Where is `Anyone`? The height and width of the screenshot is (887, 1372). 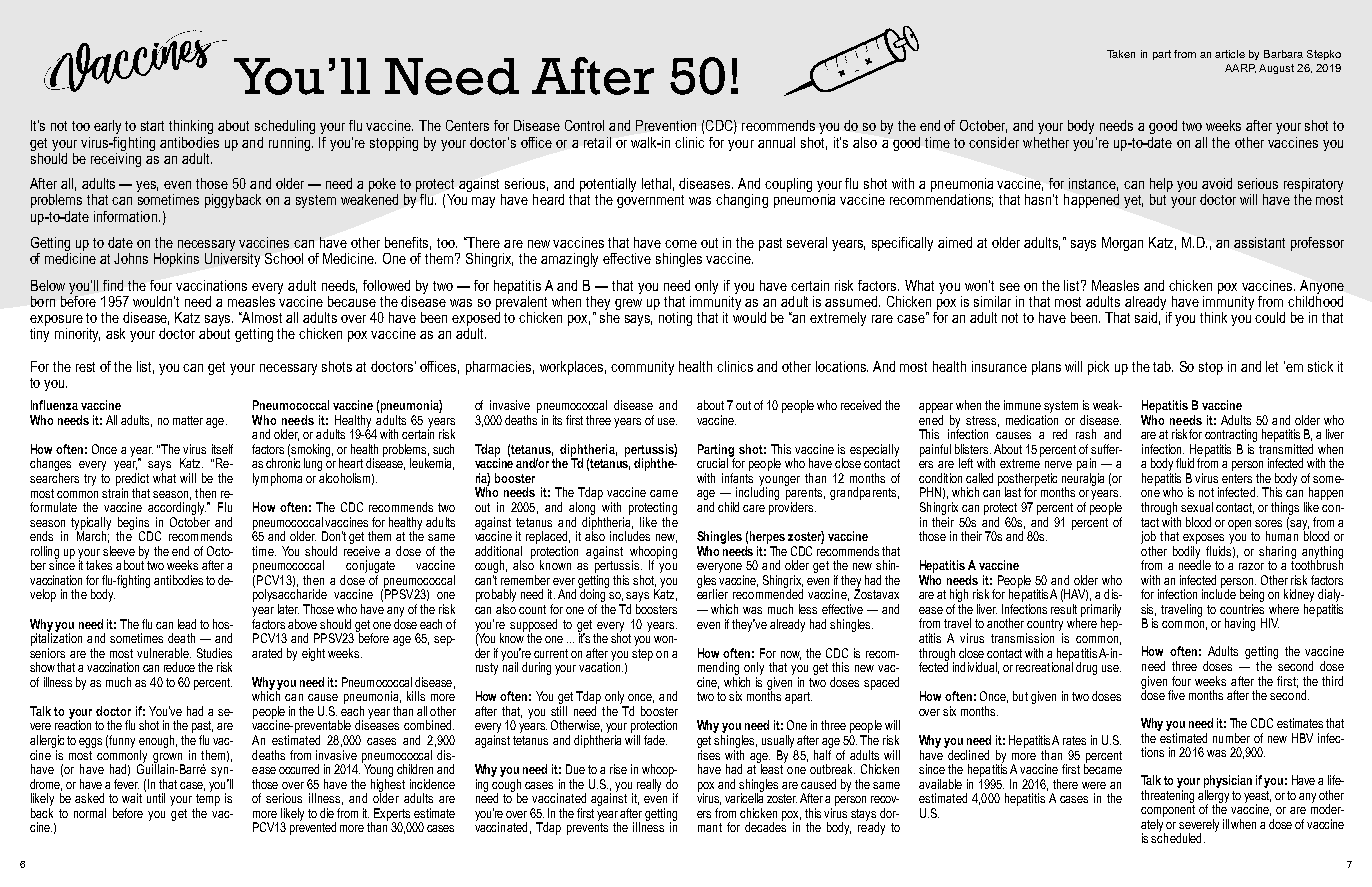 Anyone is located at coordinates (1322, 288).
